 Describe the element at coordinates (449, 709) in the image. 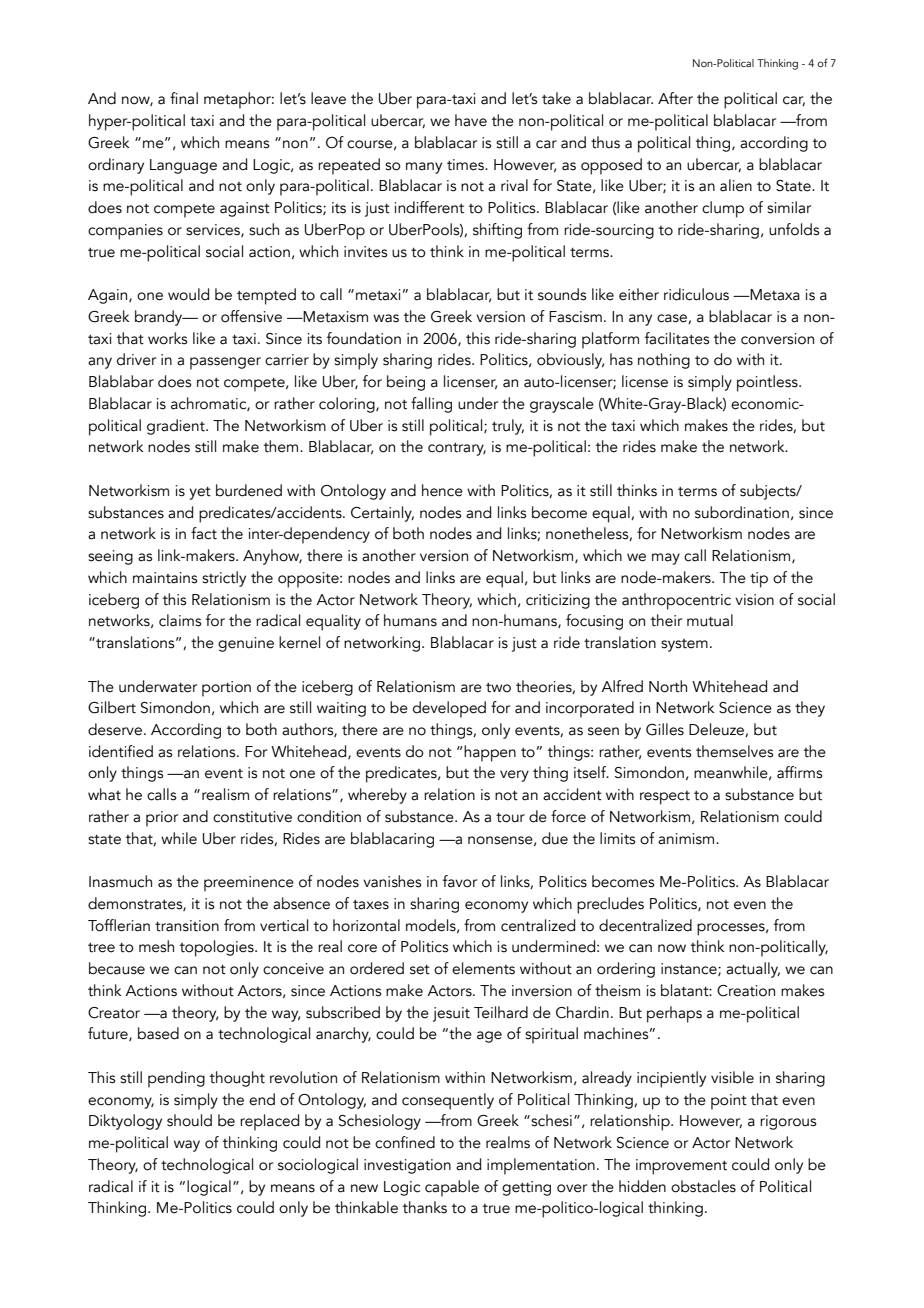

I see `developed` at that location.
